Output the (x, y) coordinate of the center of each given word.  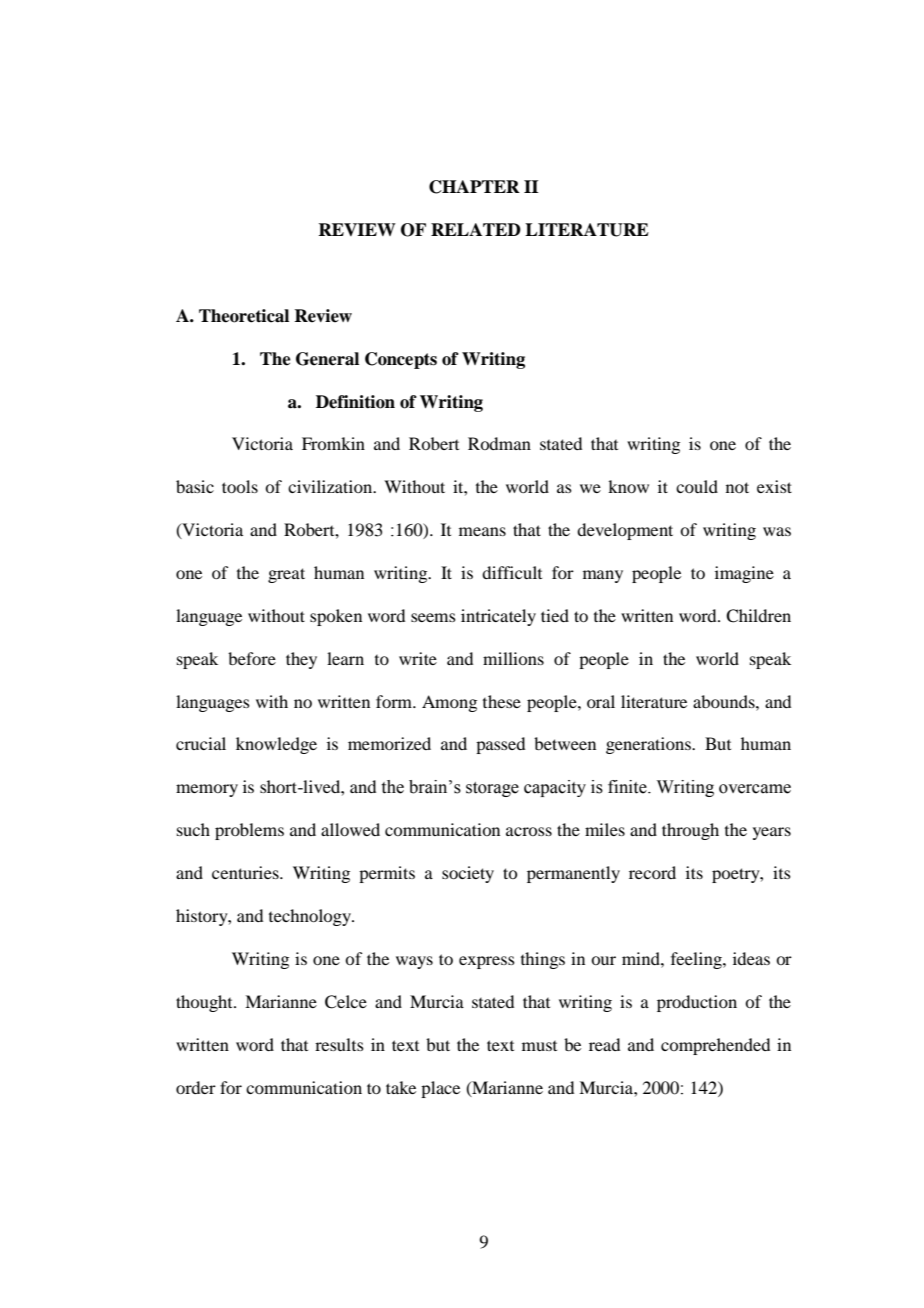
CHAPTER (474, 187)
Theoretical (244, 316)
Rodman (499, 443)
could (697, 486)
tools (240, 486)
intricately (498, 617)
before (252, 658)
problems (249, 831)
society (468, 874)
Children (758, 616)
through (690, 831)
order (196, 1087)
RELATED (476, 229)
